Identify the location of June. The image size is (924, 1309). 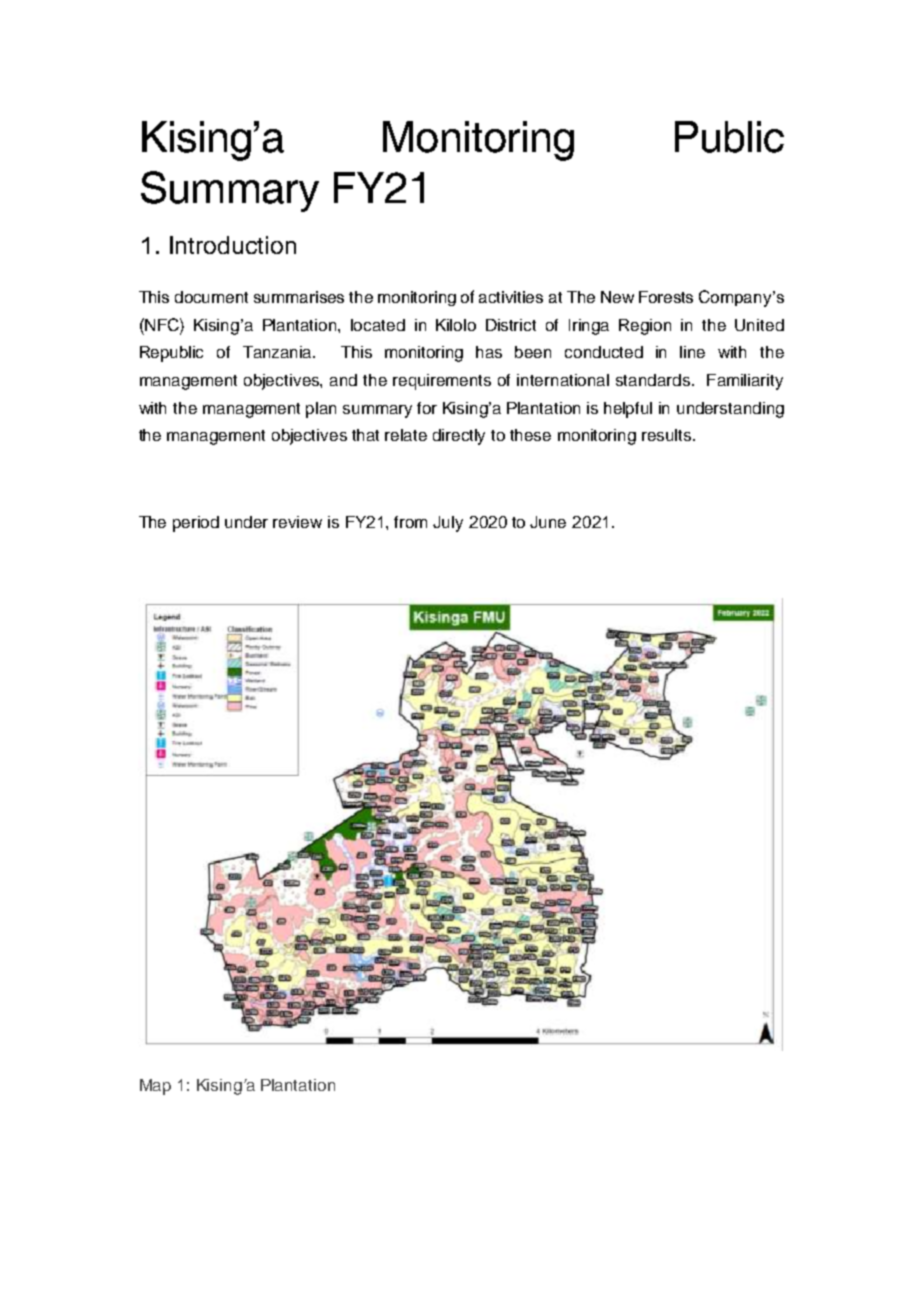
(548, 522).
